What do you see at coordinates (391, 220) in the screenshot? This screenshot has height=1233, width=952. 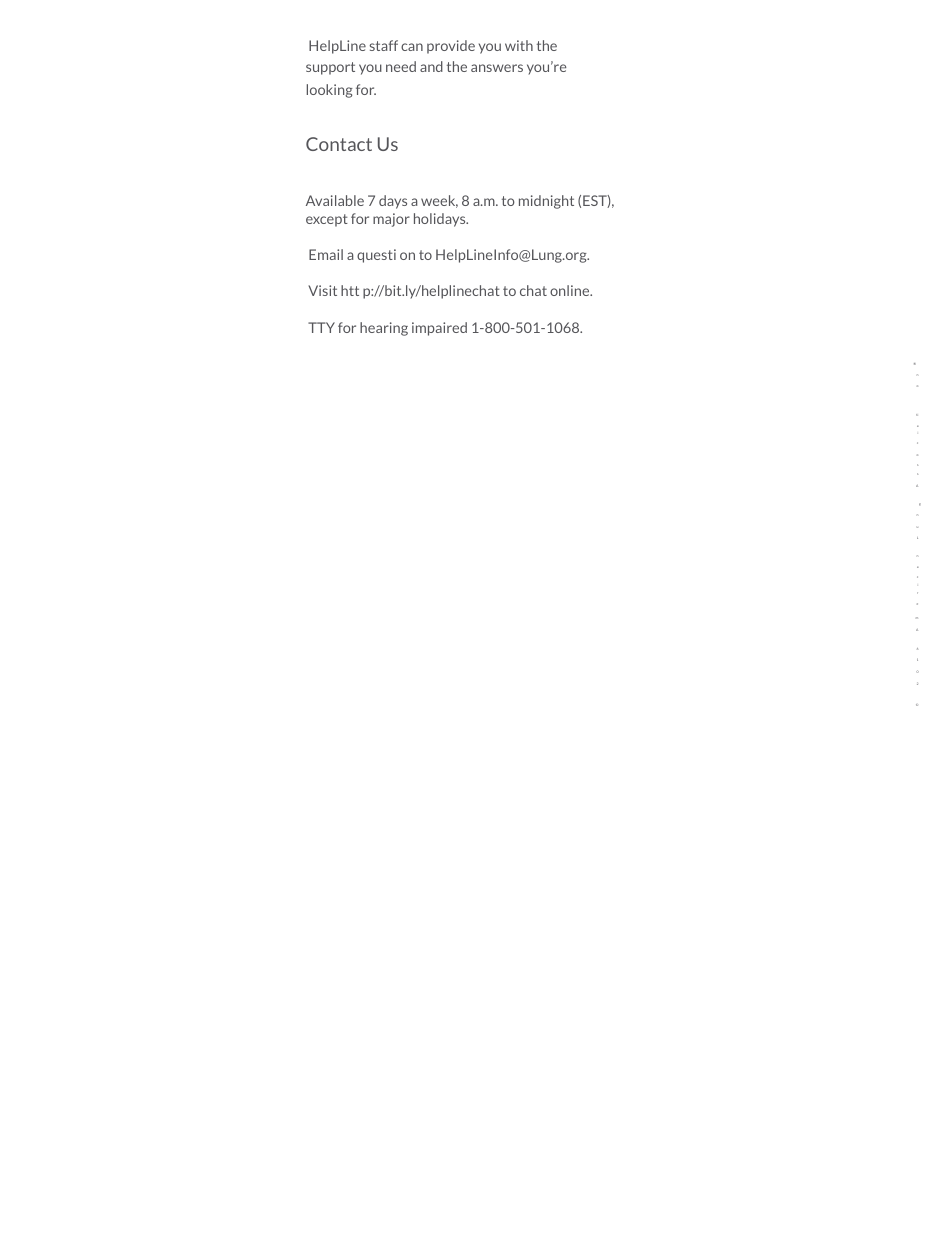 I see `major` at bounding box center [391, 220].
